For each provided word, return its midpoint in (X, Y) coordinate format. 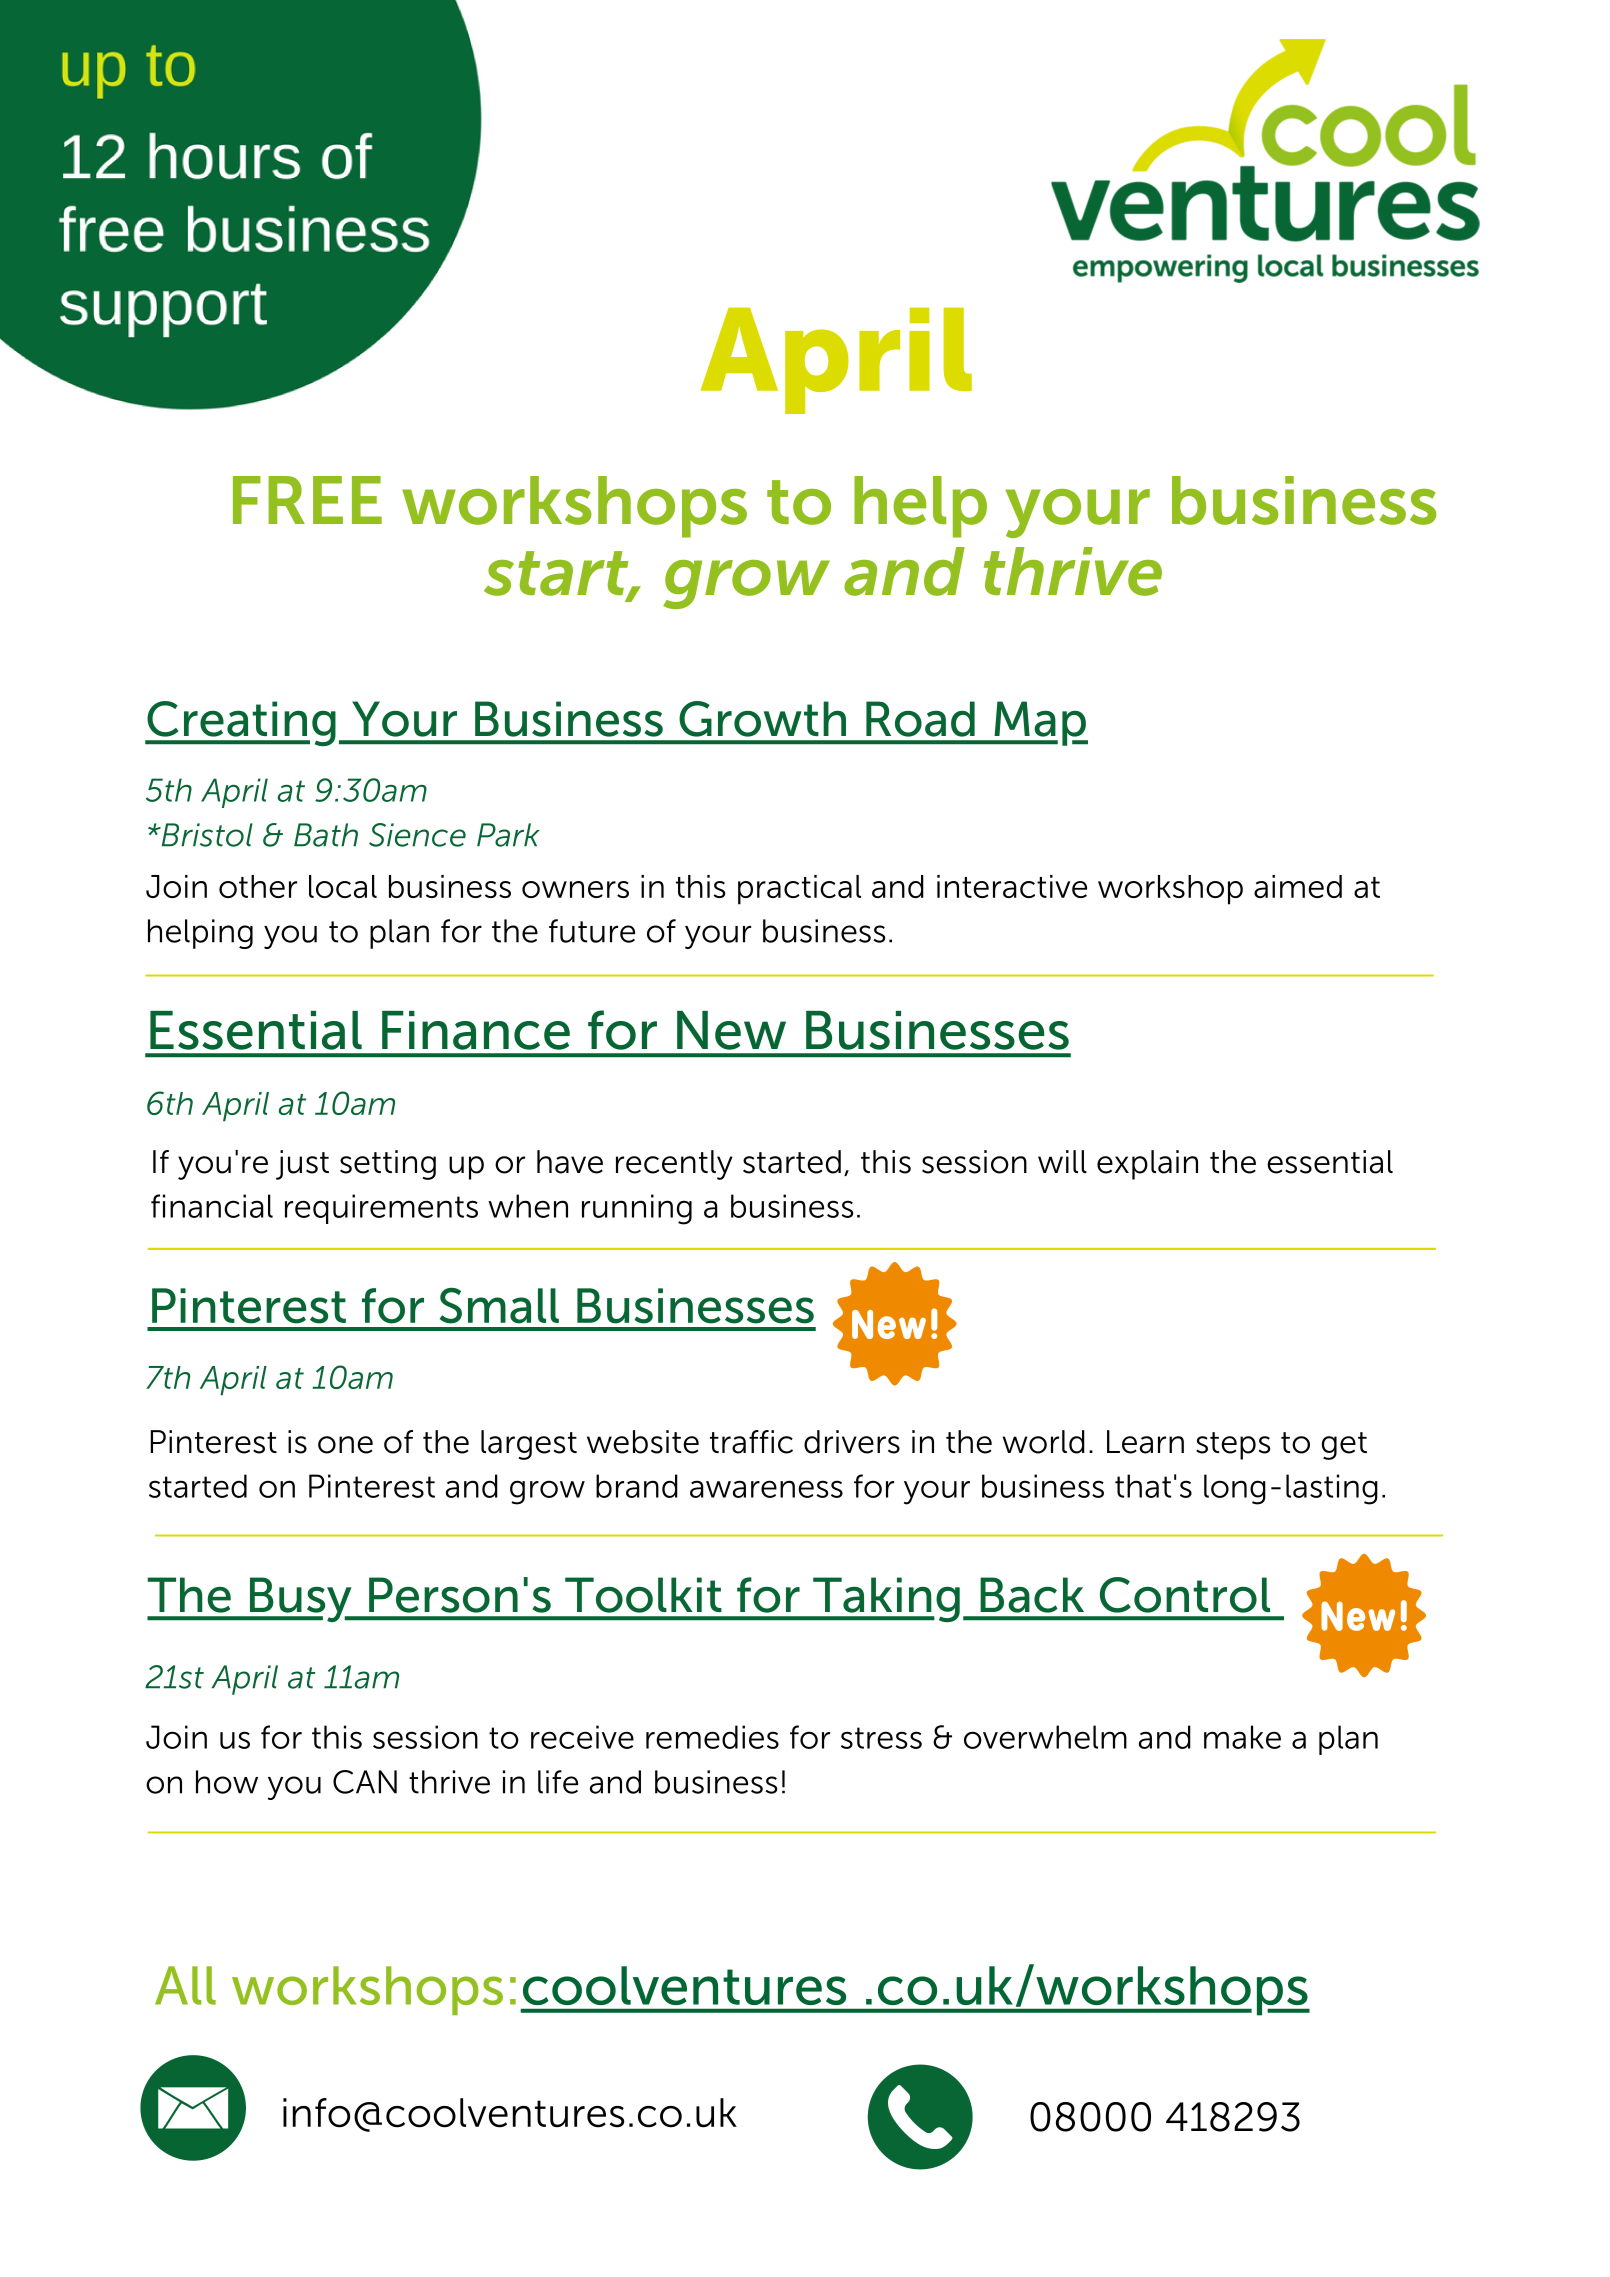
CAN (365, 1782)
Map (1040, 723)
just (302, 1165)
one (345, 1445)
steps (1233, 1446)
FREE (307, 500)
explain (1147, 1165)
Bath (326, 835)
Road (920, 719)
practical (799, 890)
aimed (1298, 886)
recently (674, 1165)
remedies (712, 1737)
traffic (751, 1442)
